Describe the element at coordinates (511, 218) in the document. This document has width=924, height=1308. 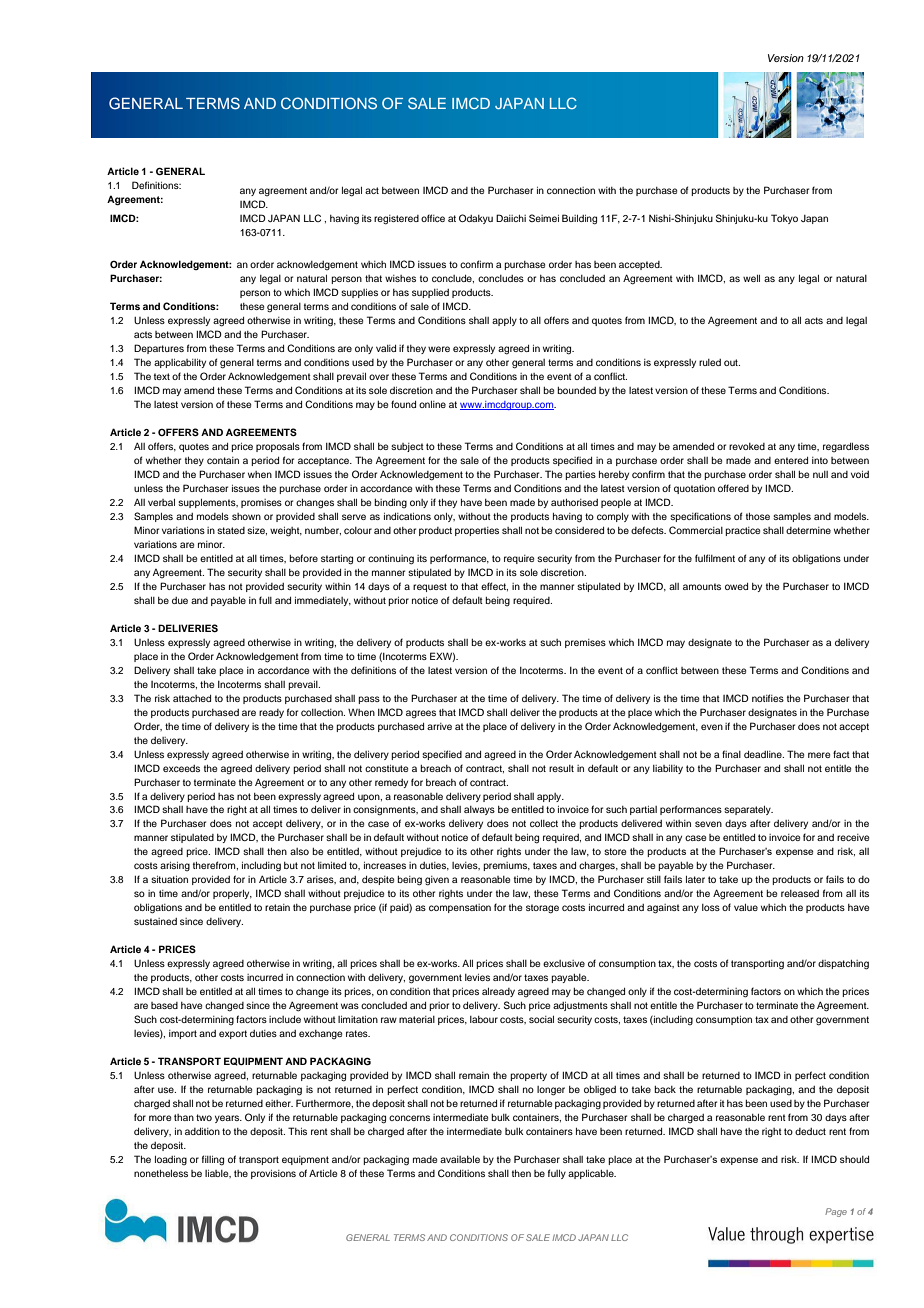
I see `Daiichi` at that location.
